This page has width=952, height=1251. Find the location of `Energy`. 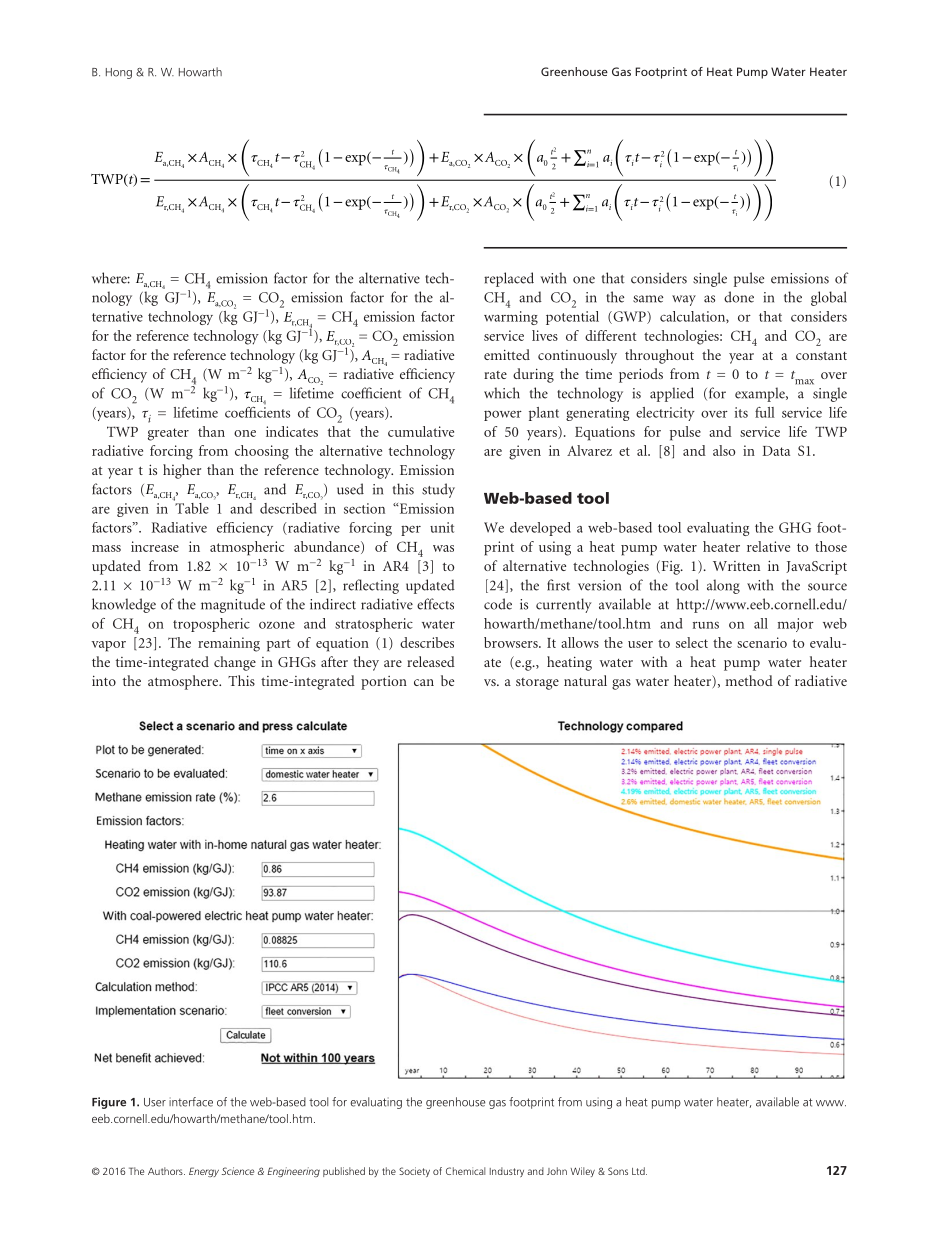

Energy is located at coordinates (204, 1172).
